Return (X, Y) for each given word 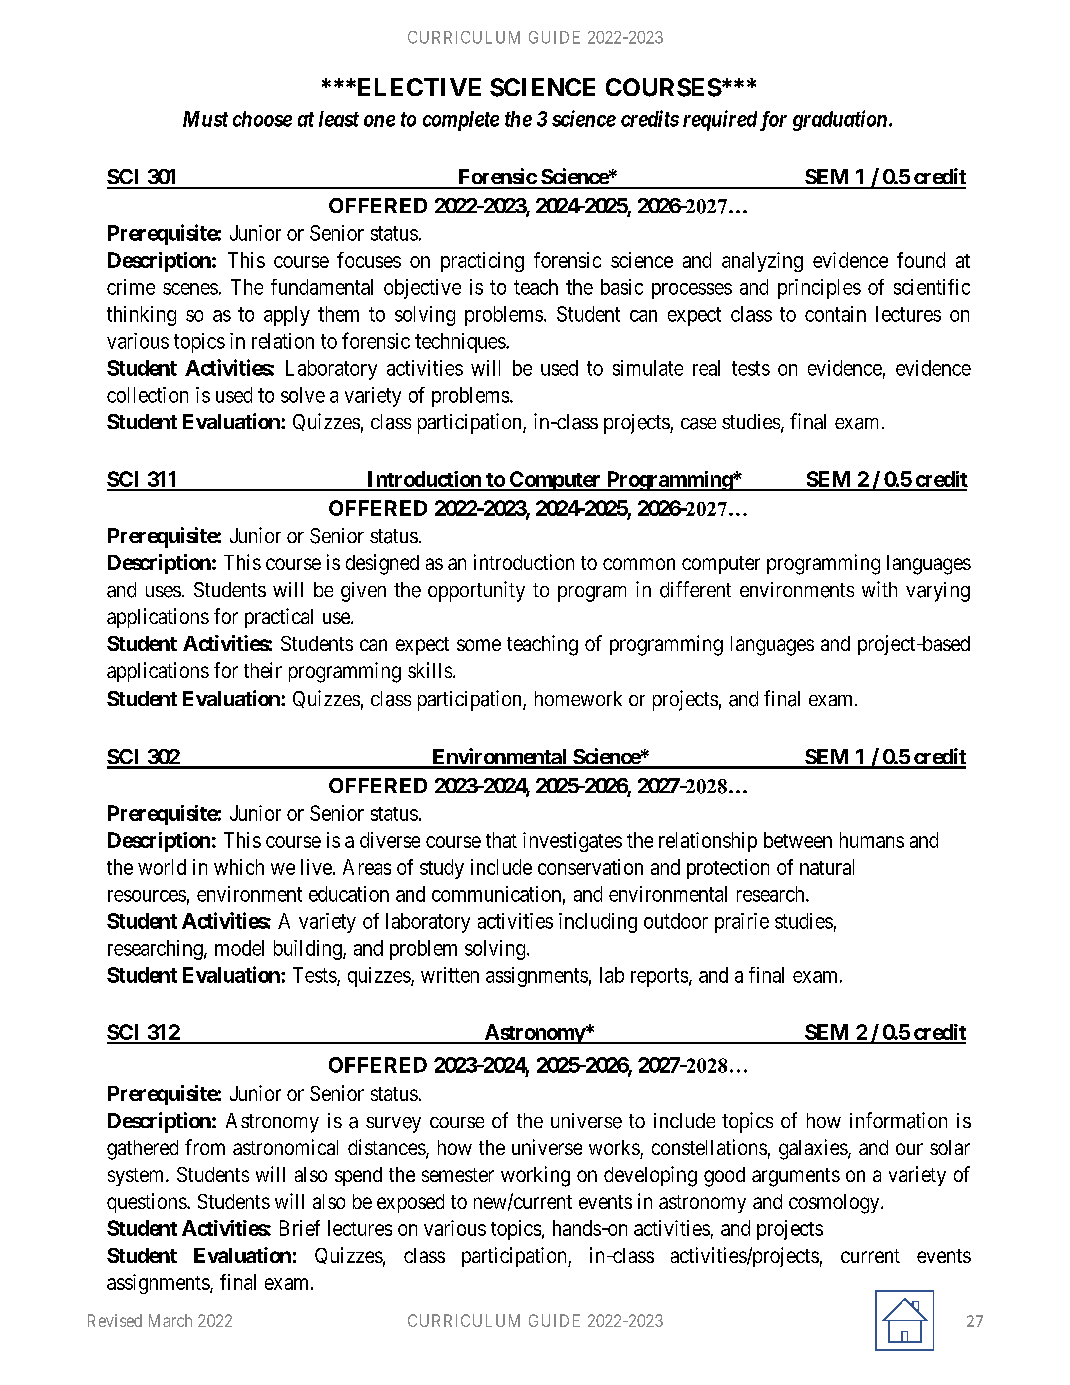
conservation (590, 867)
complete (461, 121)
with (879, 589)
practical (279, 618)
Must (205, 119)
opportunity (476, 591)
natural (827, 867)
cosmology (835, 1204)
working (535, 1176)
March (170, 1320)
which (239, 867)
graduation (840, 120)
